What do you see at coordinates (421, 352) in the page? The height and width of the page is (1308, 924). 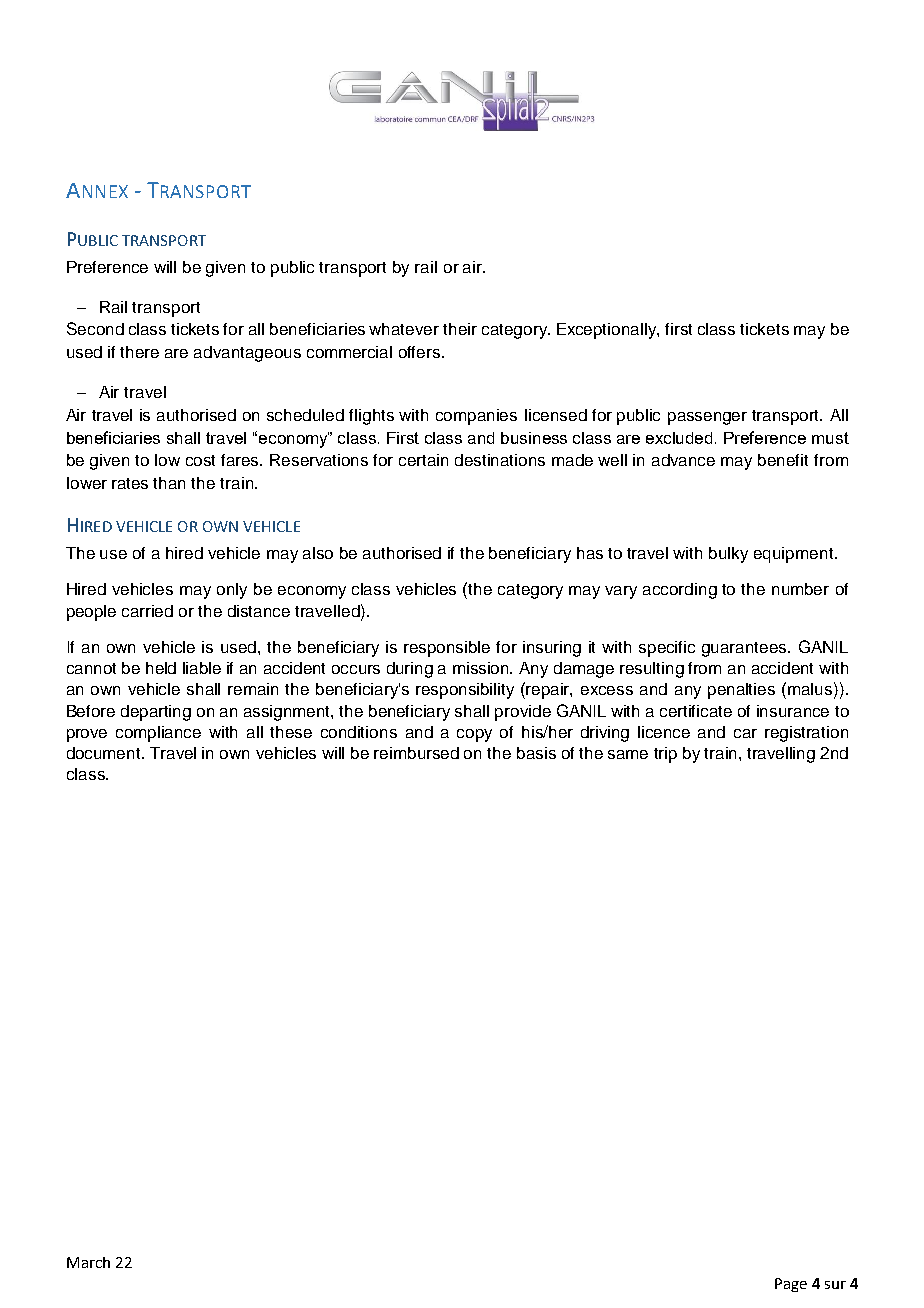 I see `offers` at bounding box center [421, 352].
